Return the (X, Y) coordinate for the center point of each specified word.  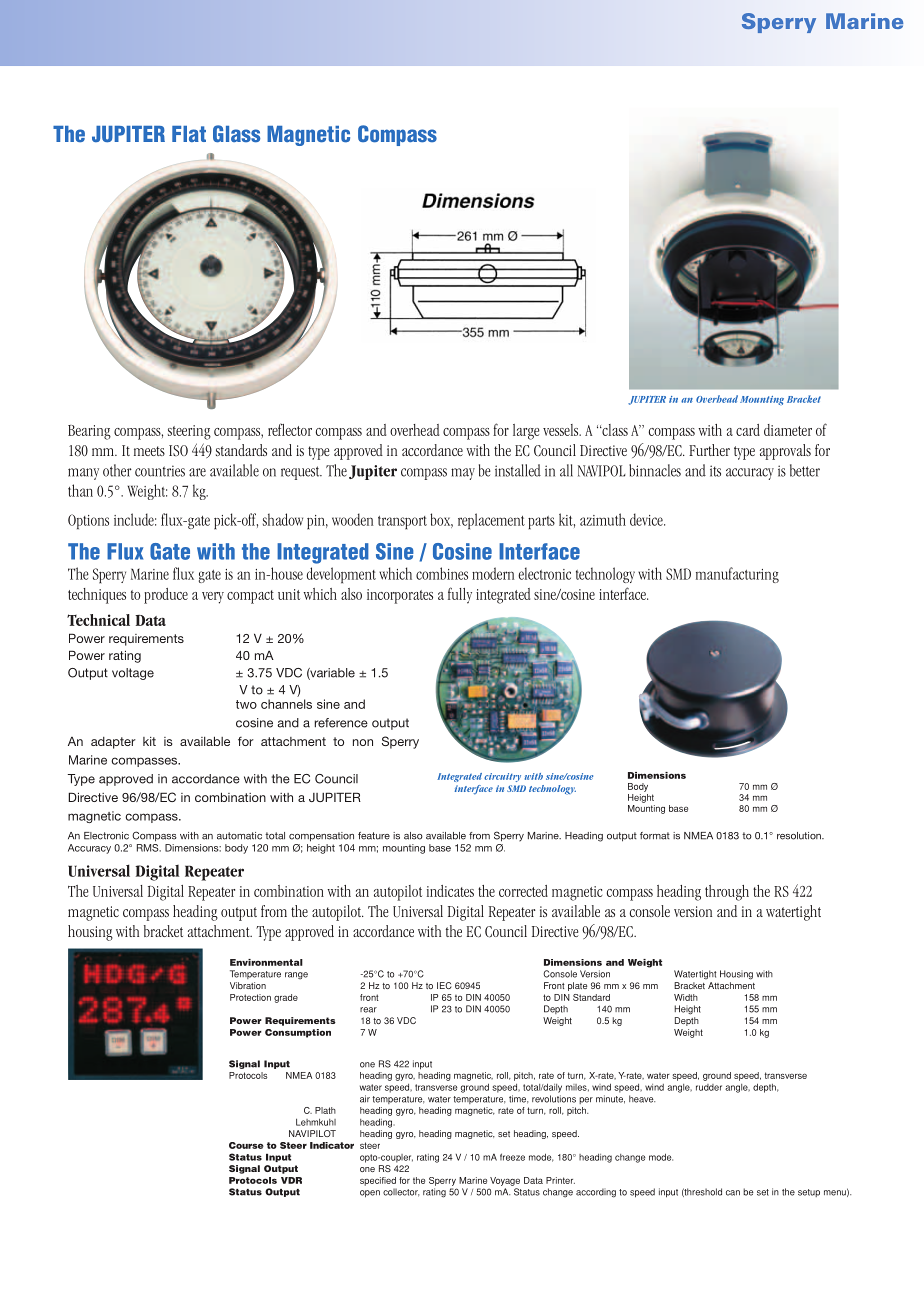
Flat (189, 134)
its (715, 471)
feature (374, 836)
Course (246, 1145)
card (748, 430)
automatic (239, 836)
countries (160, 471)
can (733, 1193)
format (655, 836)
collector (401, 1192)
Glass (236, 134)
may (463, 474)
